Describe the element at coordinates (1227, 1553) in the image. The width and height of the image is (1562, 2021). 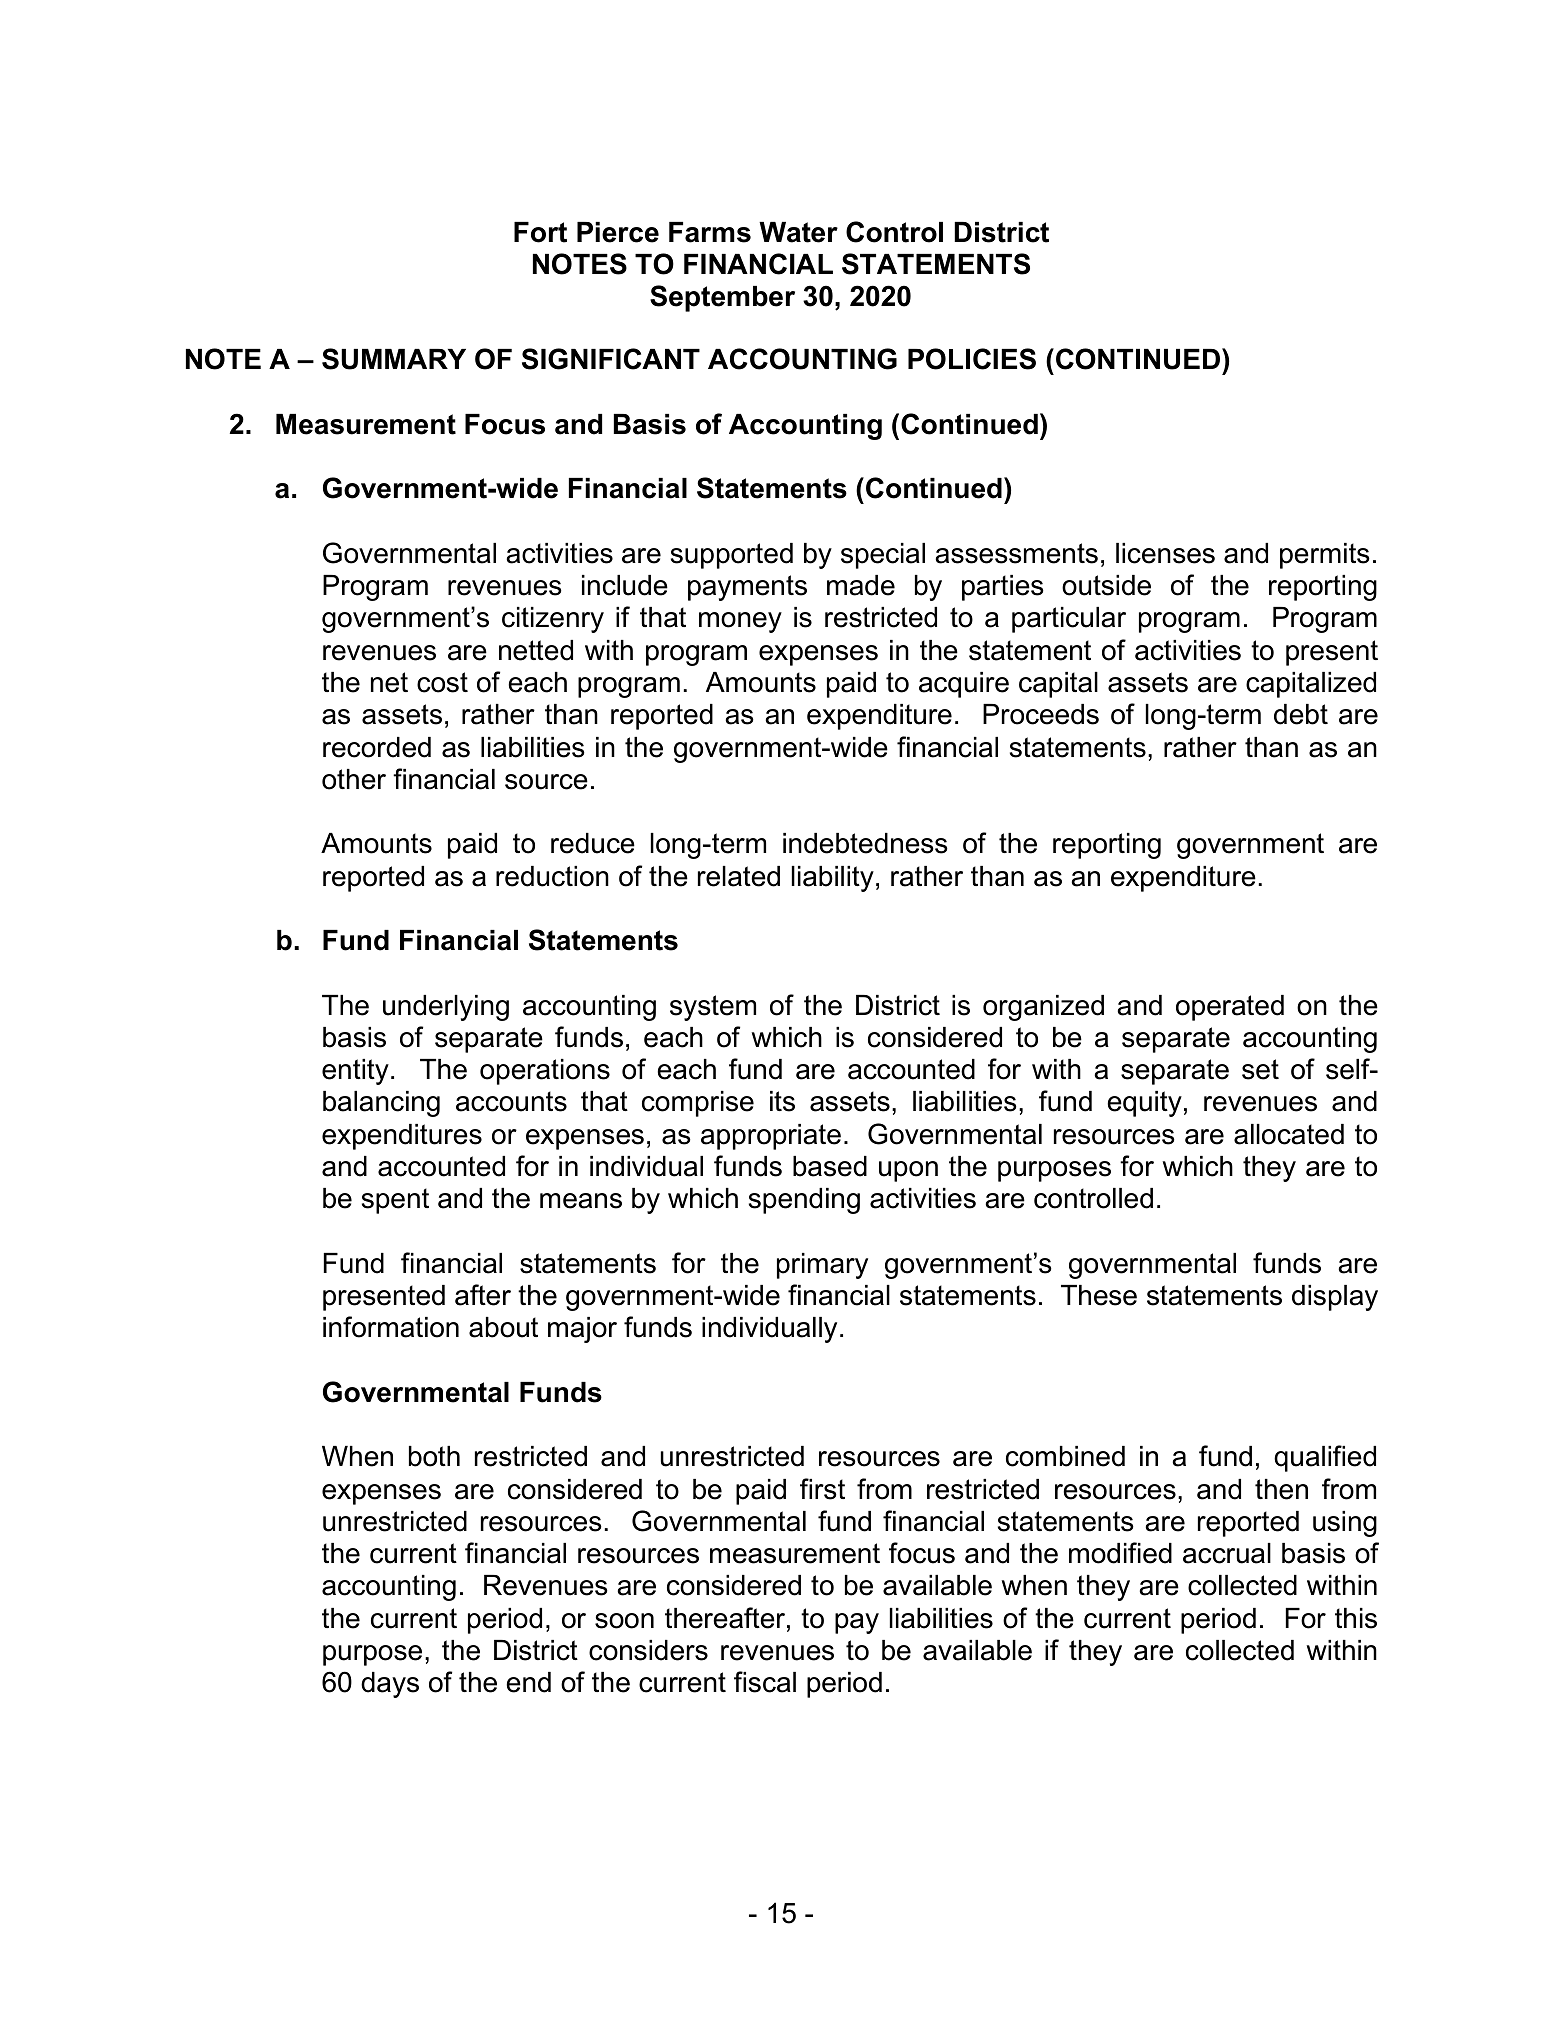
I see `accrual` at that location.
